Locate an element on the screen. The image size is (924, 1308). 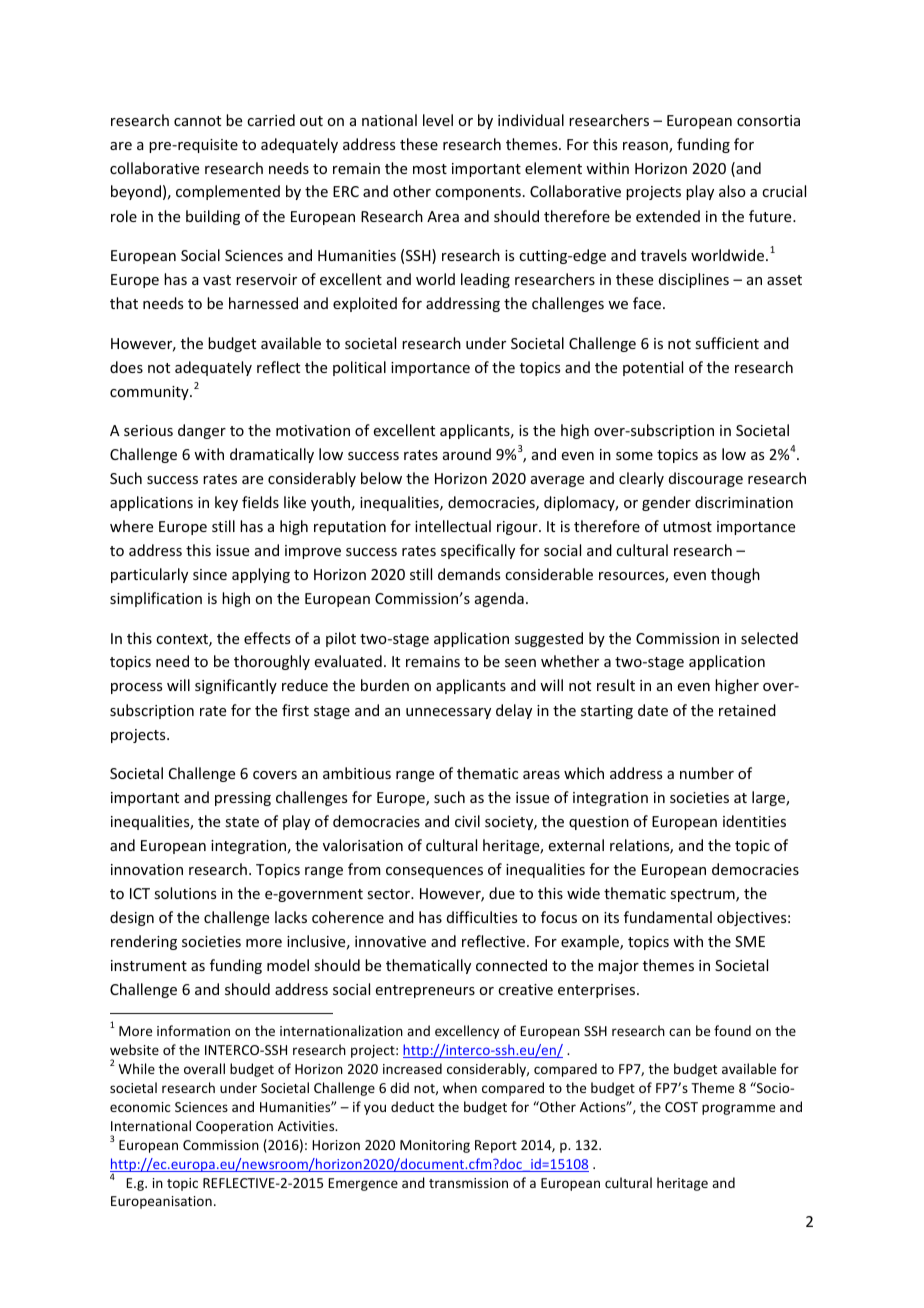
since is located at coordinates (210, 574).
